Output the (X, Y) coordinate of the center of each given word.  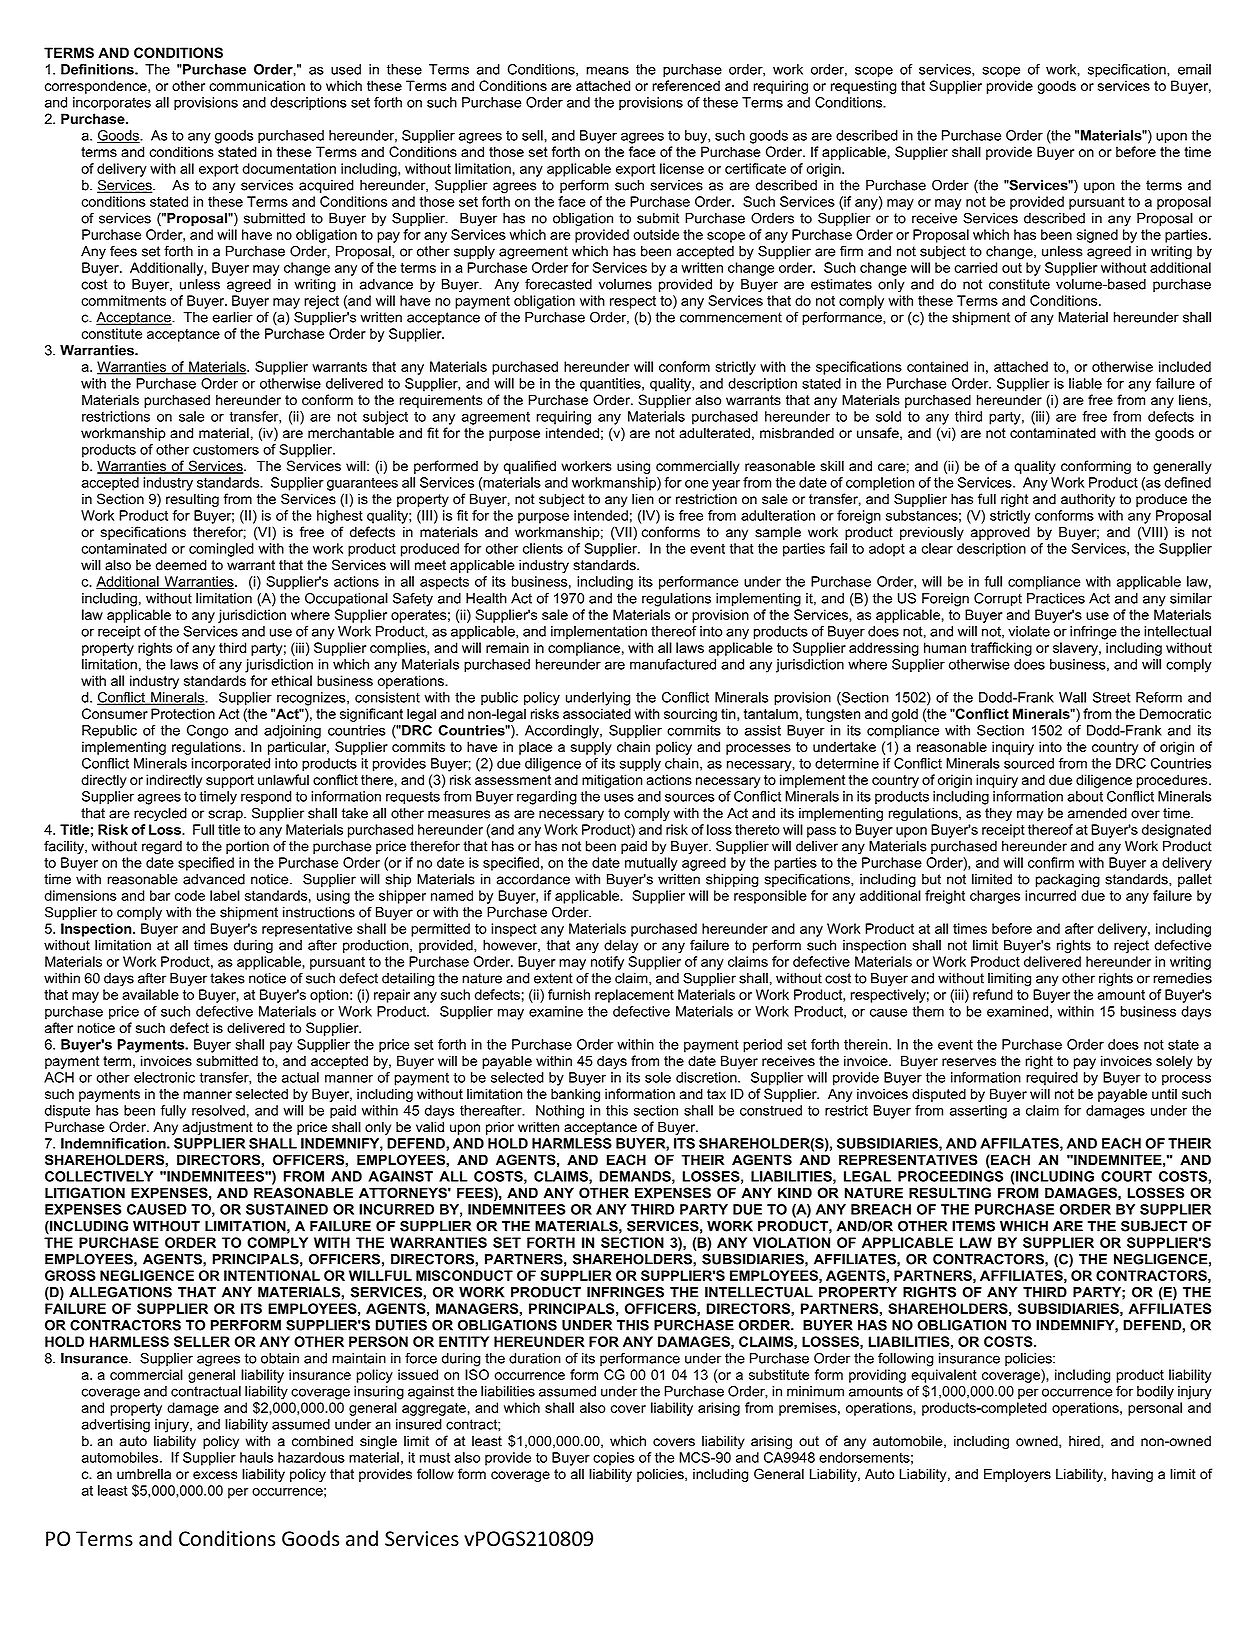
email (1194, 69)
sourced (1029, 763)
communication (257, 85)
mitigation (612, 781)
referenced (686, 85)
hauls (256, 1457)
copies (614, 1459)
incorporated (231, 765)
